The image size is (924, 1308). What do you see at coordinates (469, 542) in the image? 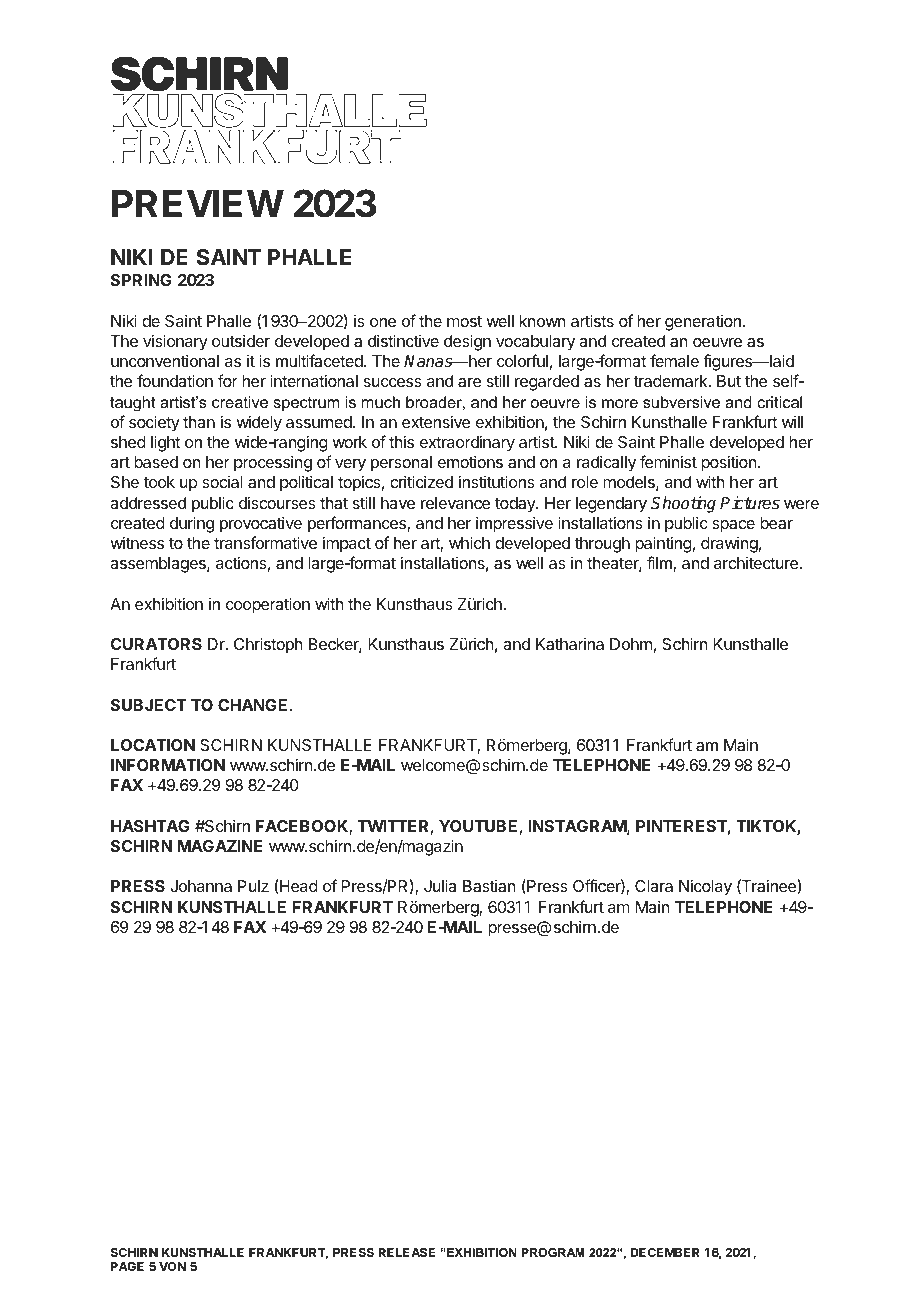
I see `which` at bounding box center [469, 542].
